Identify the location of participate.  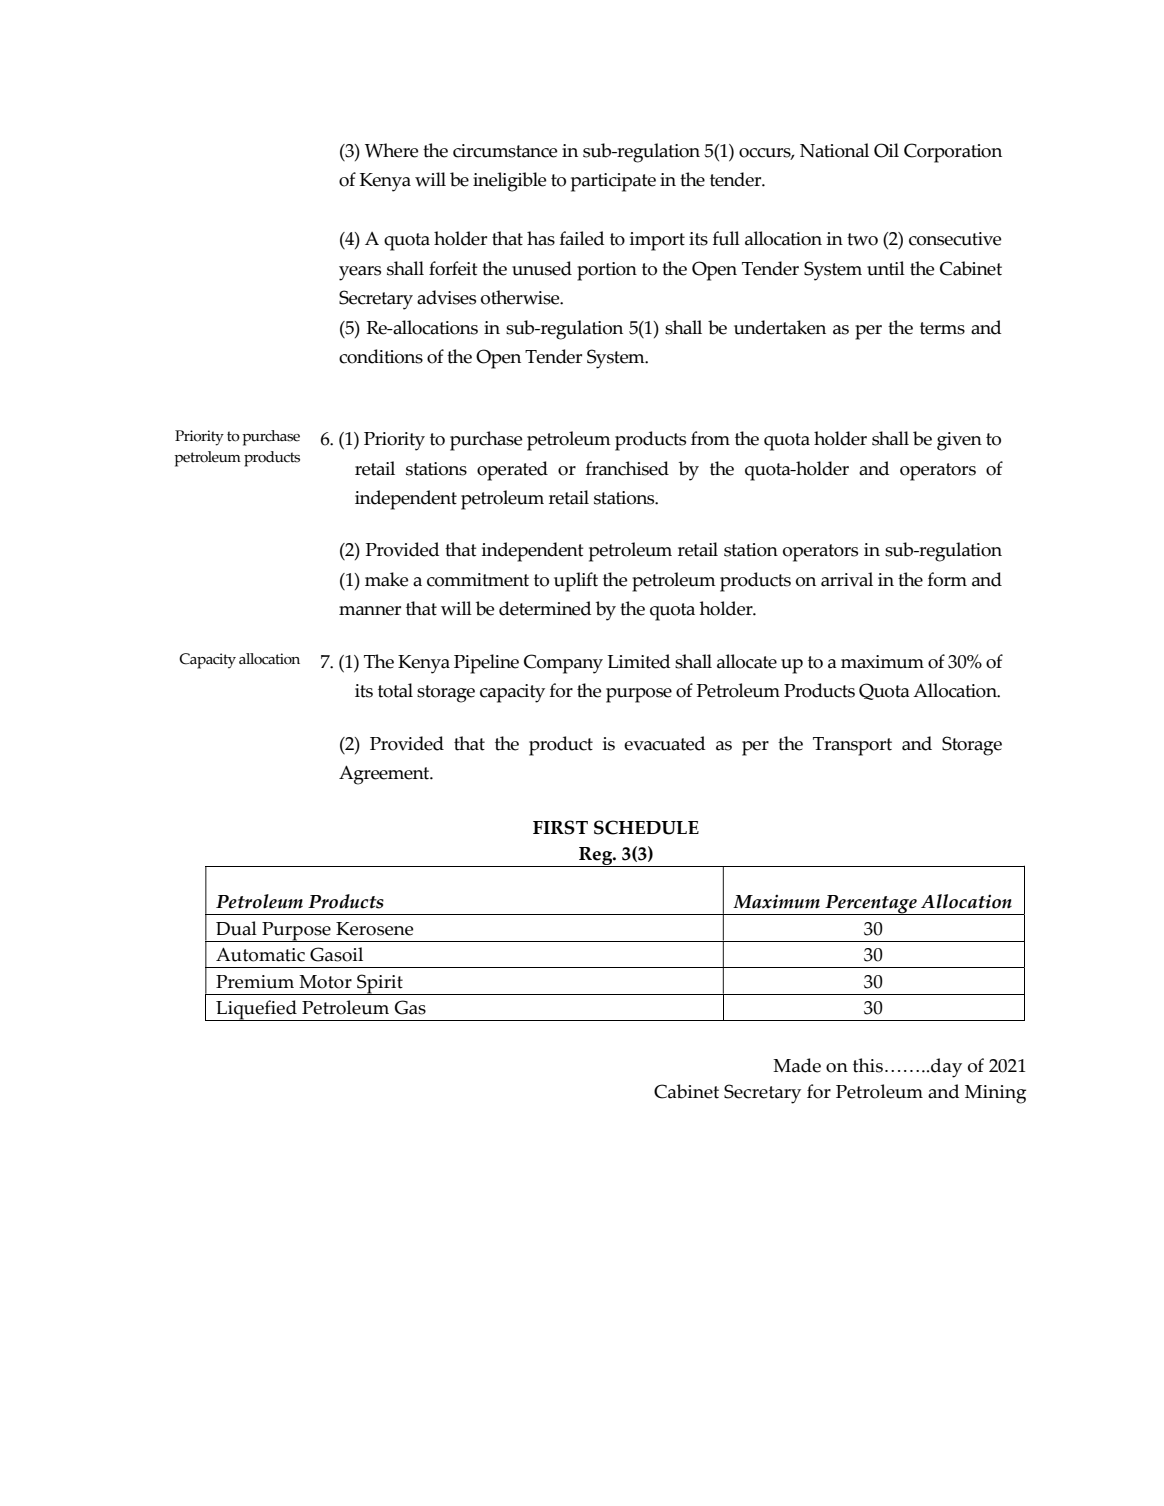
(613, 182).
